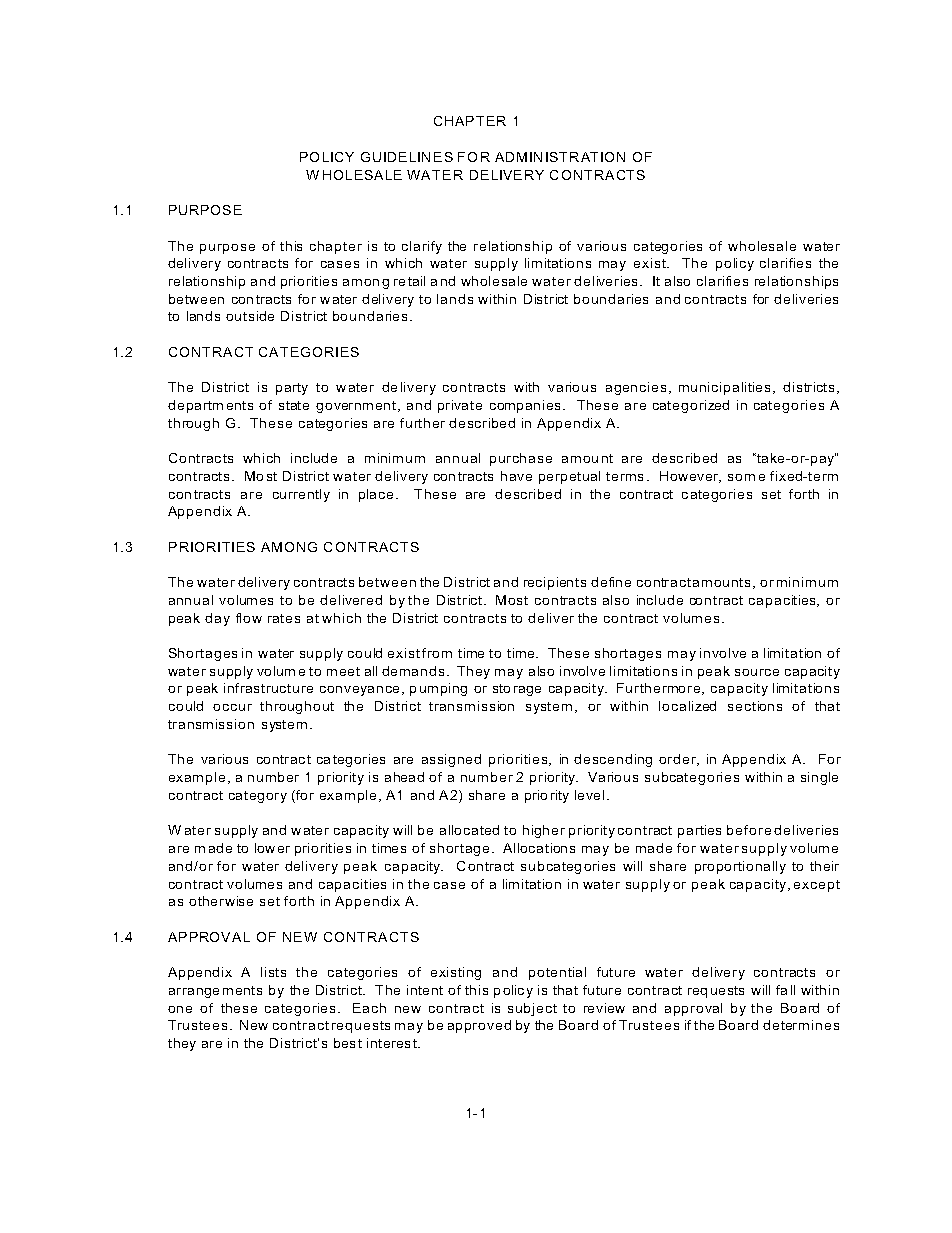 The height and width of the image is (1233, 952). Describe the element at coordinates (301, 495) in the image. I see `currently` at that location.
